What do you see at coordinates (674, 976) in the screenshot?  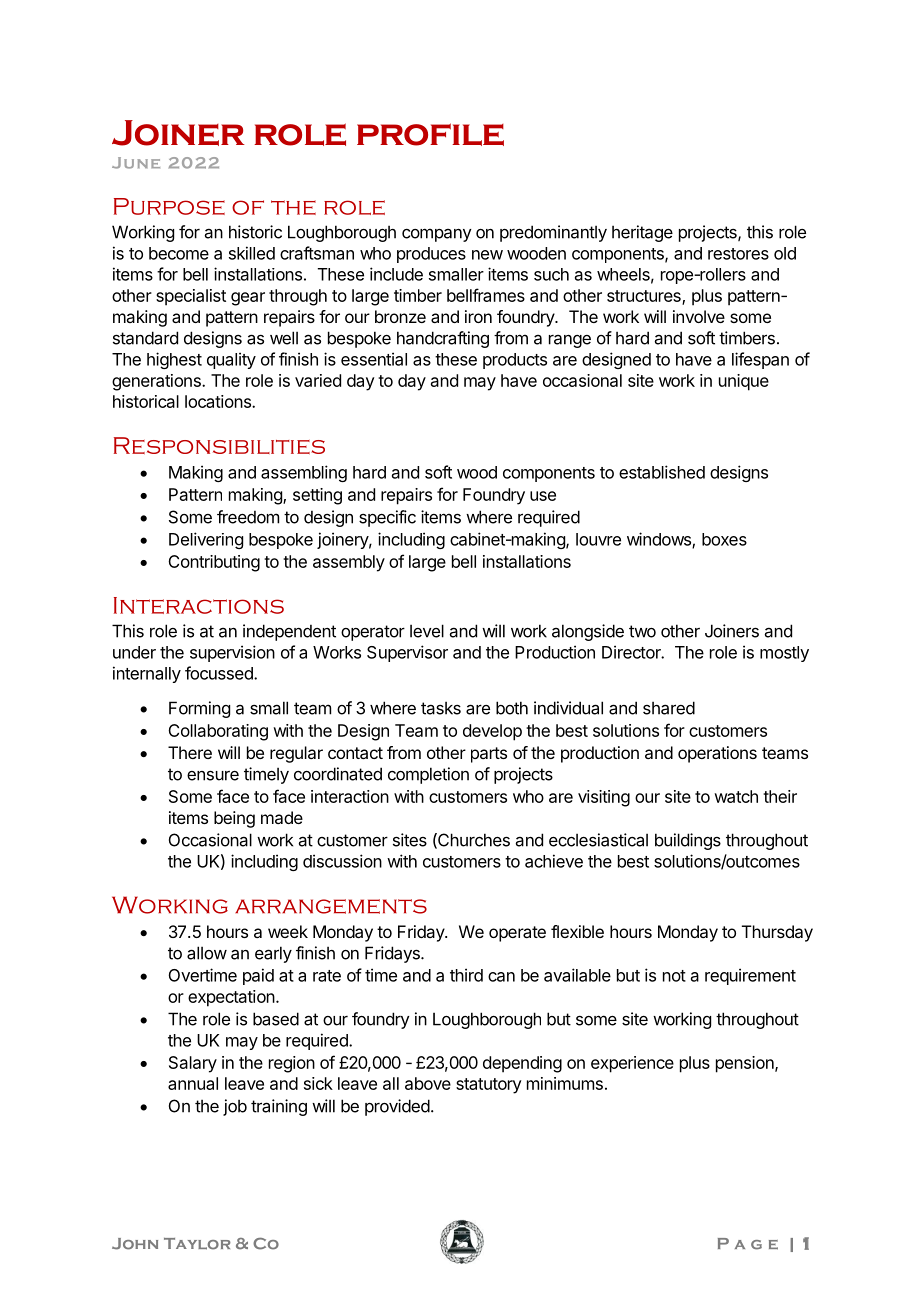 I see `not` at bounding box center [674, 976].
